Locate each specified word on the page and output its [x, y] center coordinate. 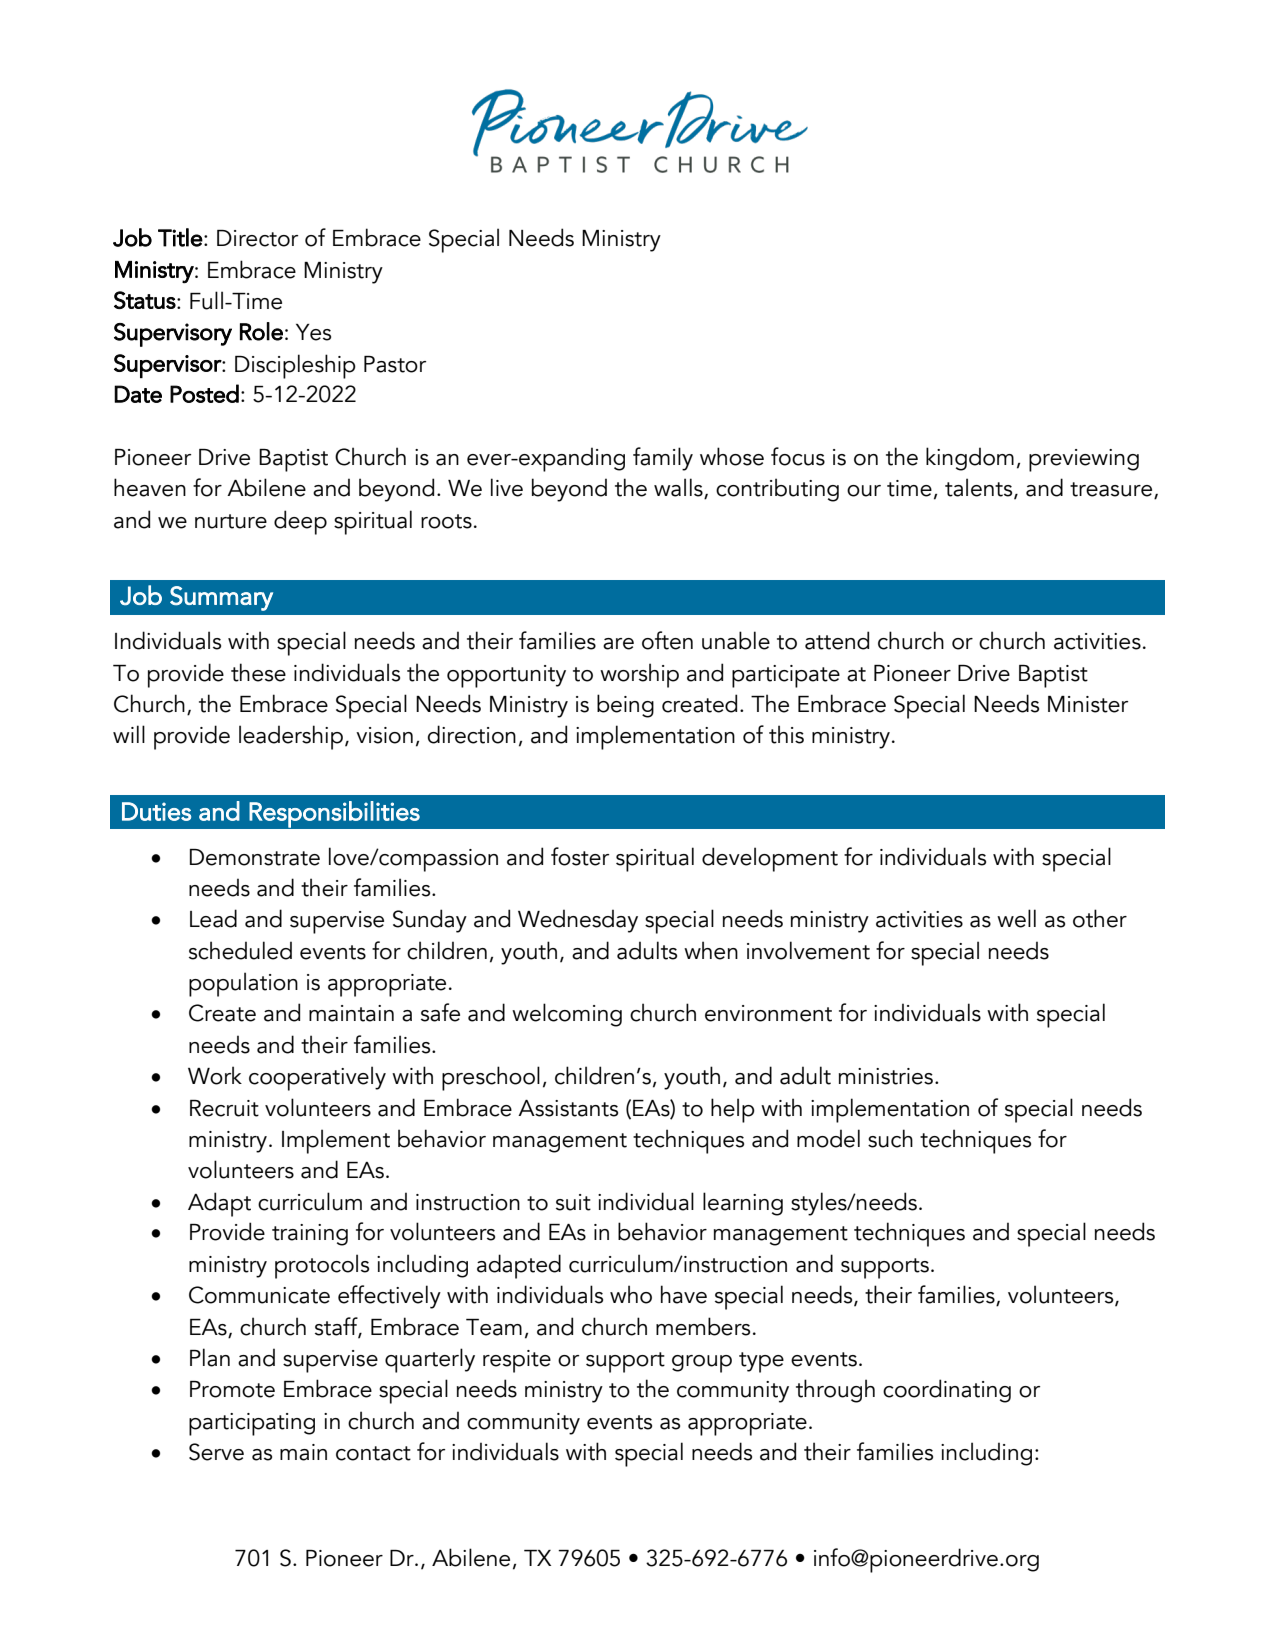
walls [679, 488]
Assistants [568, 1108]
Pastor [395, 364]
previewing [1084, 460]
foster [580, 856]
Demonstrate [255, 857]
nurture [231, 521]
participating [252, 1424]
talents [980, 488]
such [890, 1138]
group [702, 1364]
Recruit [224, 1108]
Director [257, 238]
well [1016, 918]
